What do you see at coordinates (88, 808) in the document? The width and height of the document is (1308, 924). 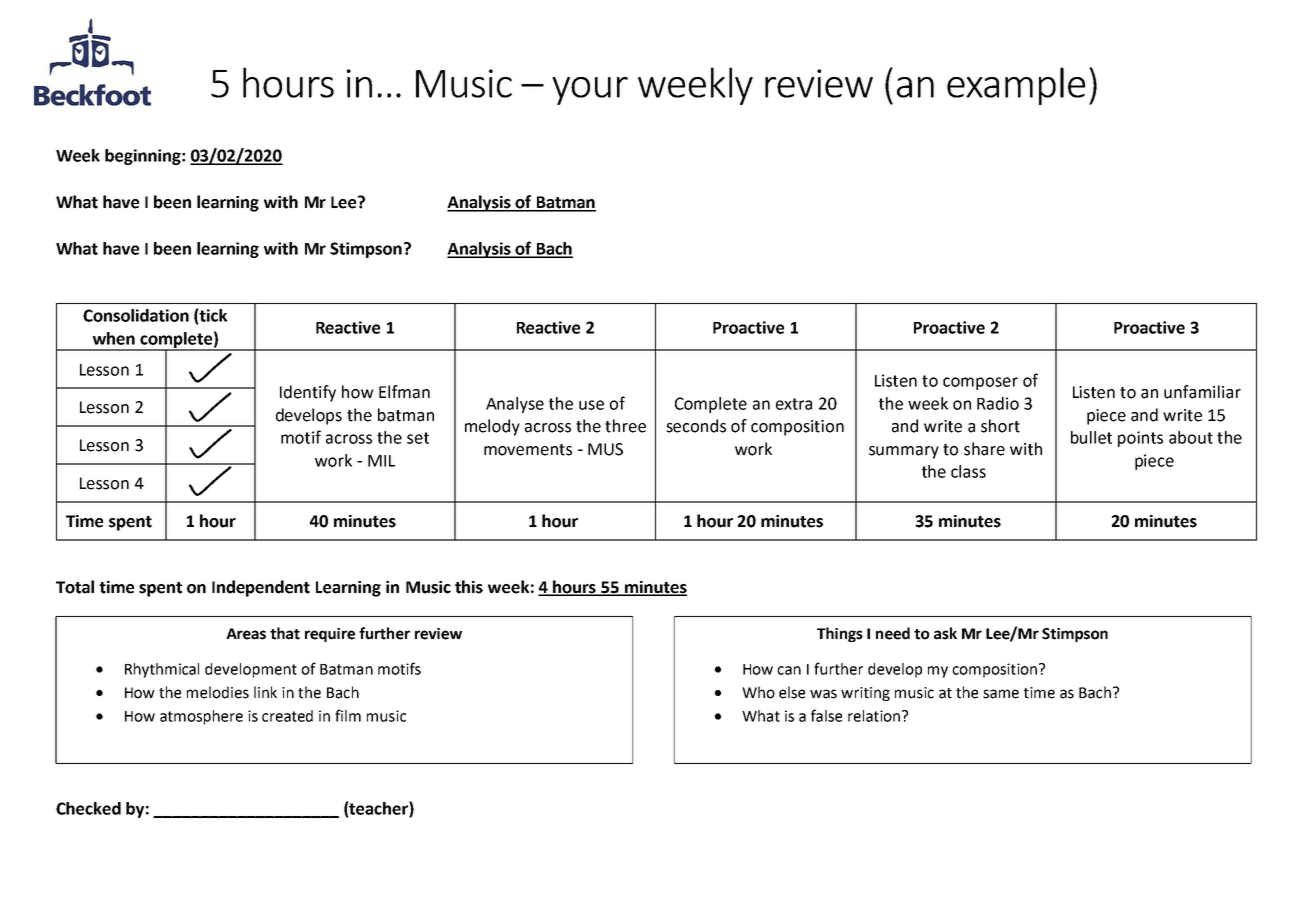 I see `Checked` at bounding box center [88, 808].
